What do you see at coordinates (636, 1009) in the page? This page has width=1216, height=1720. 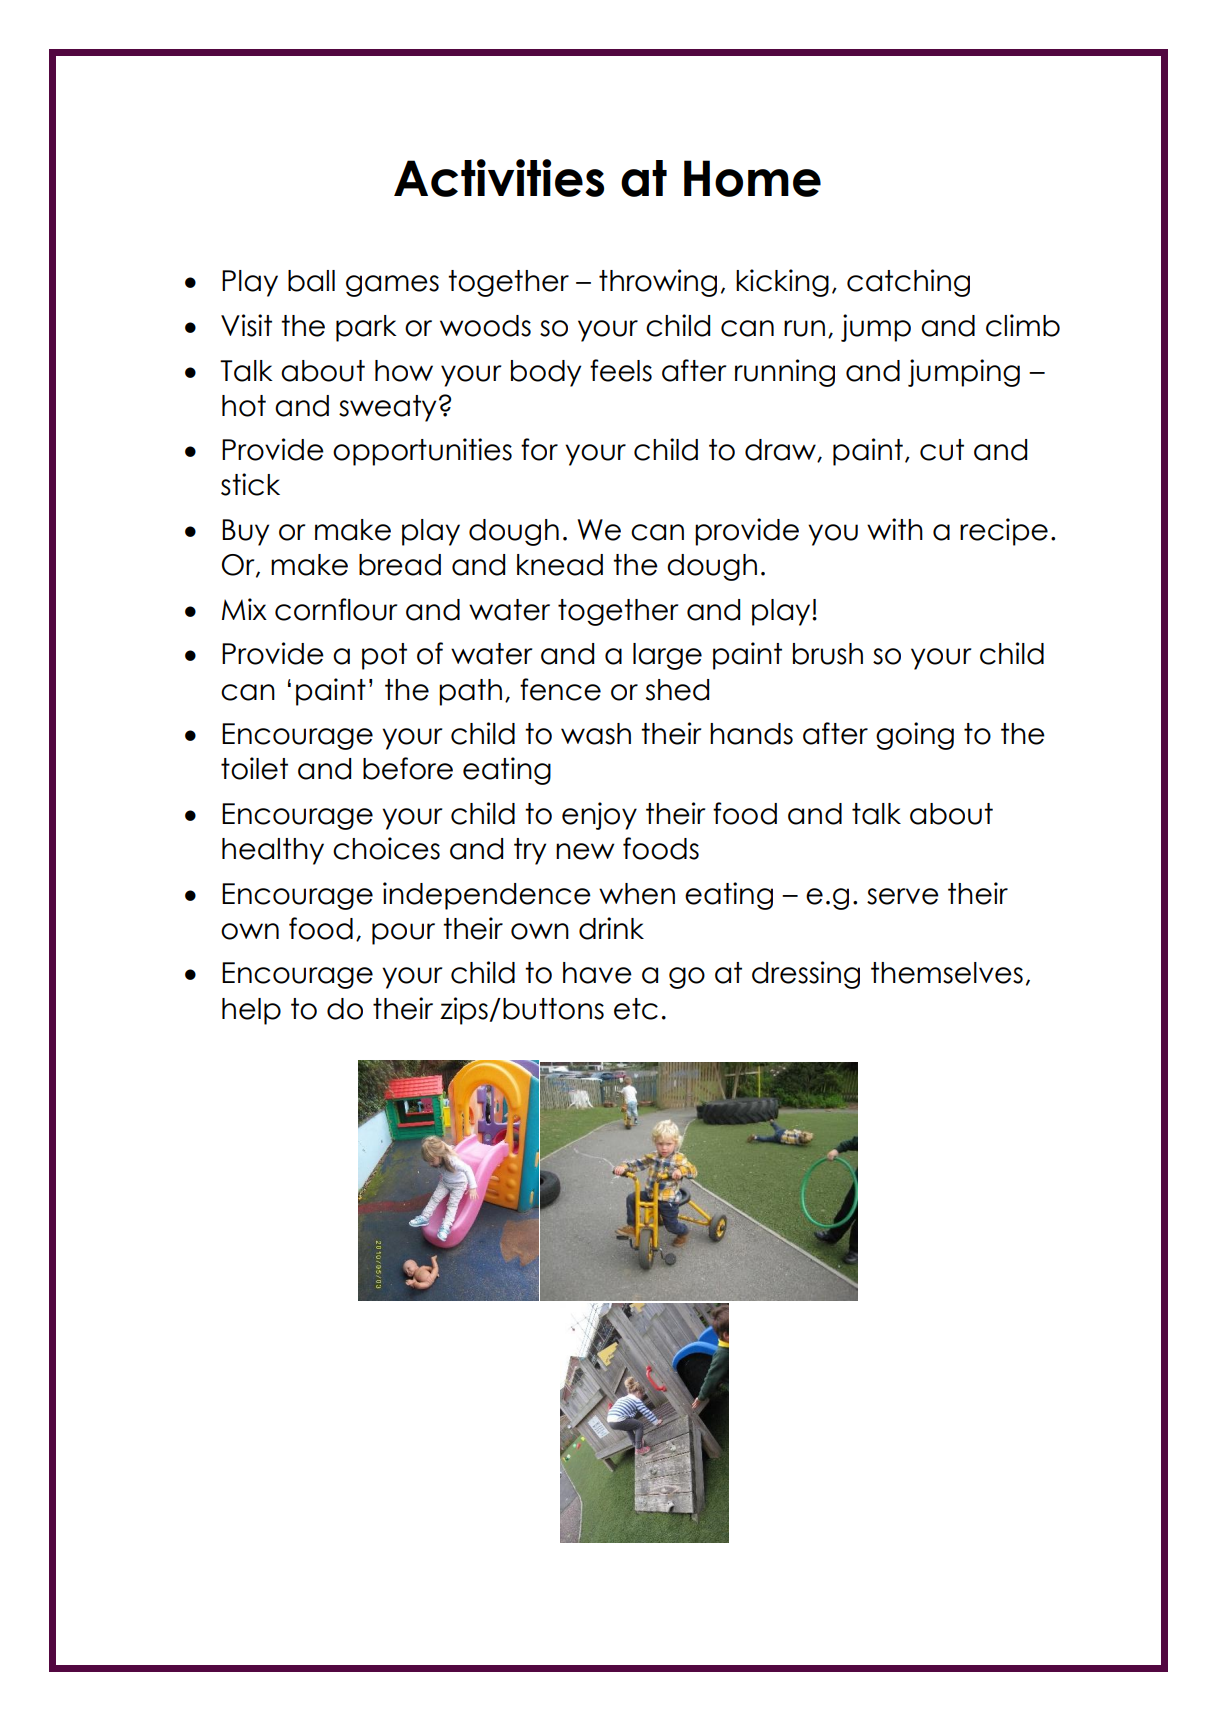 I see `etc` at bounding box center [636, 1009].
